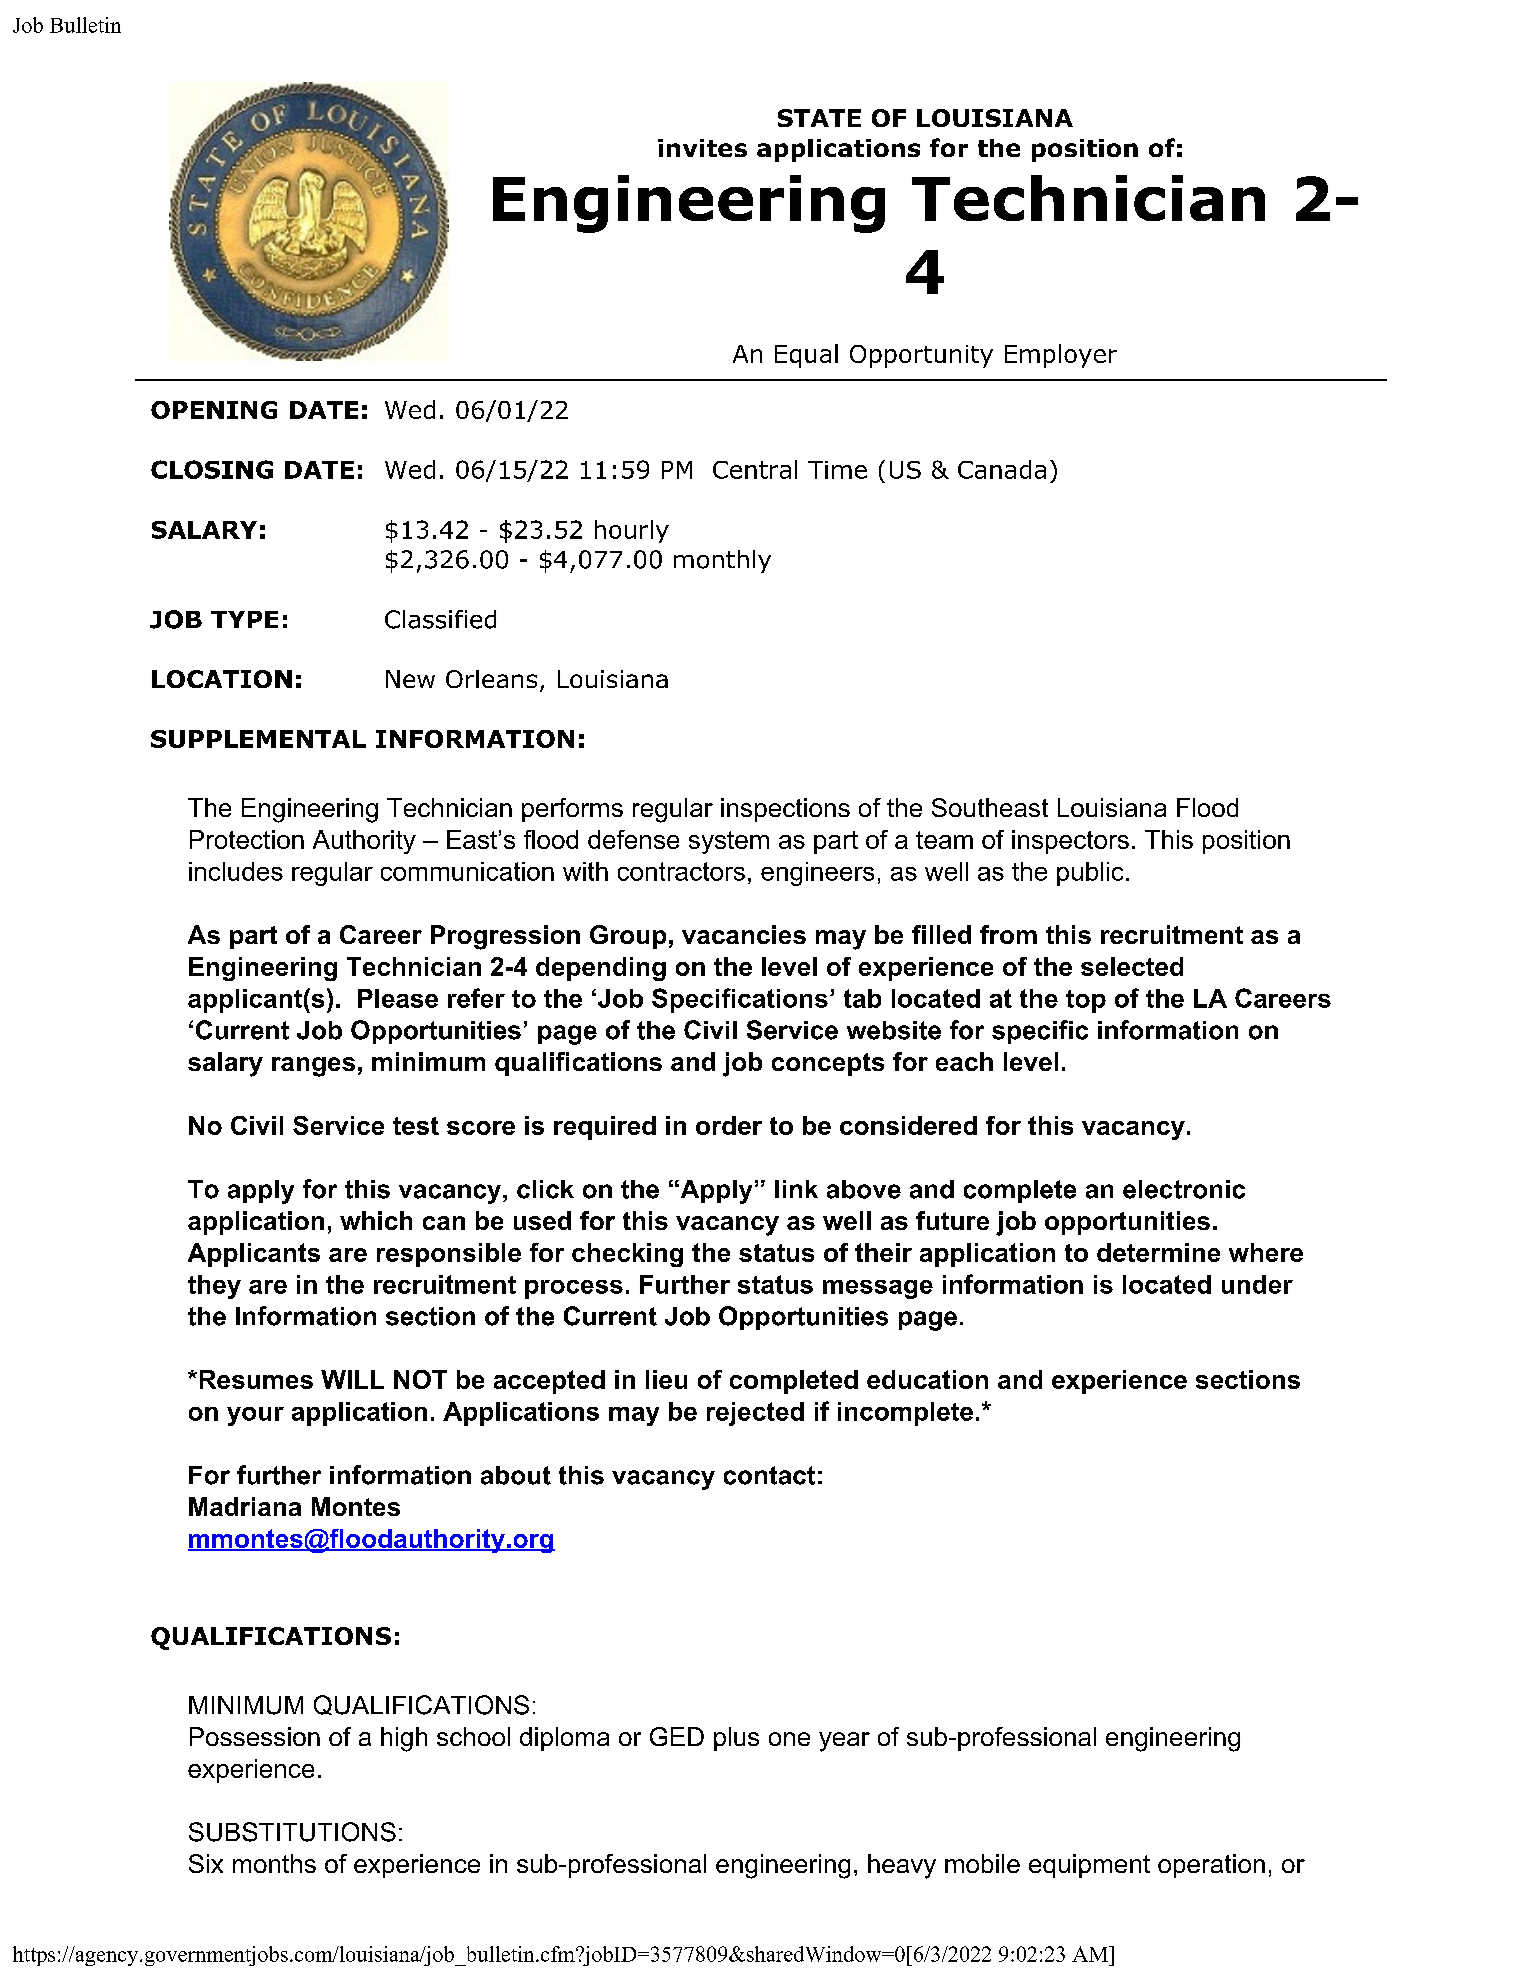  I want to click on checking, so click(627, 1255).
